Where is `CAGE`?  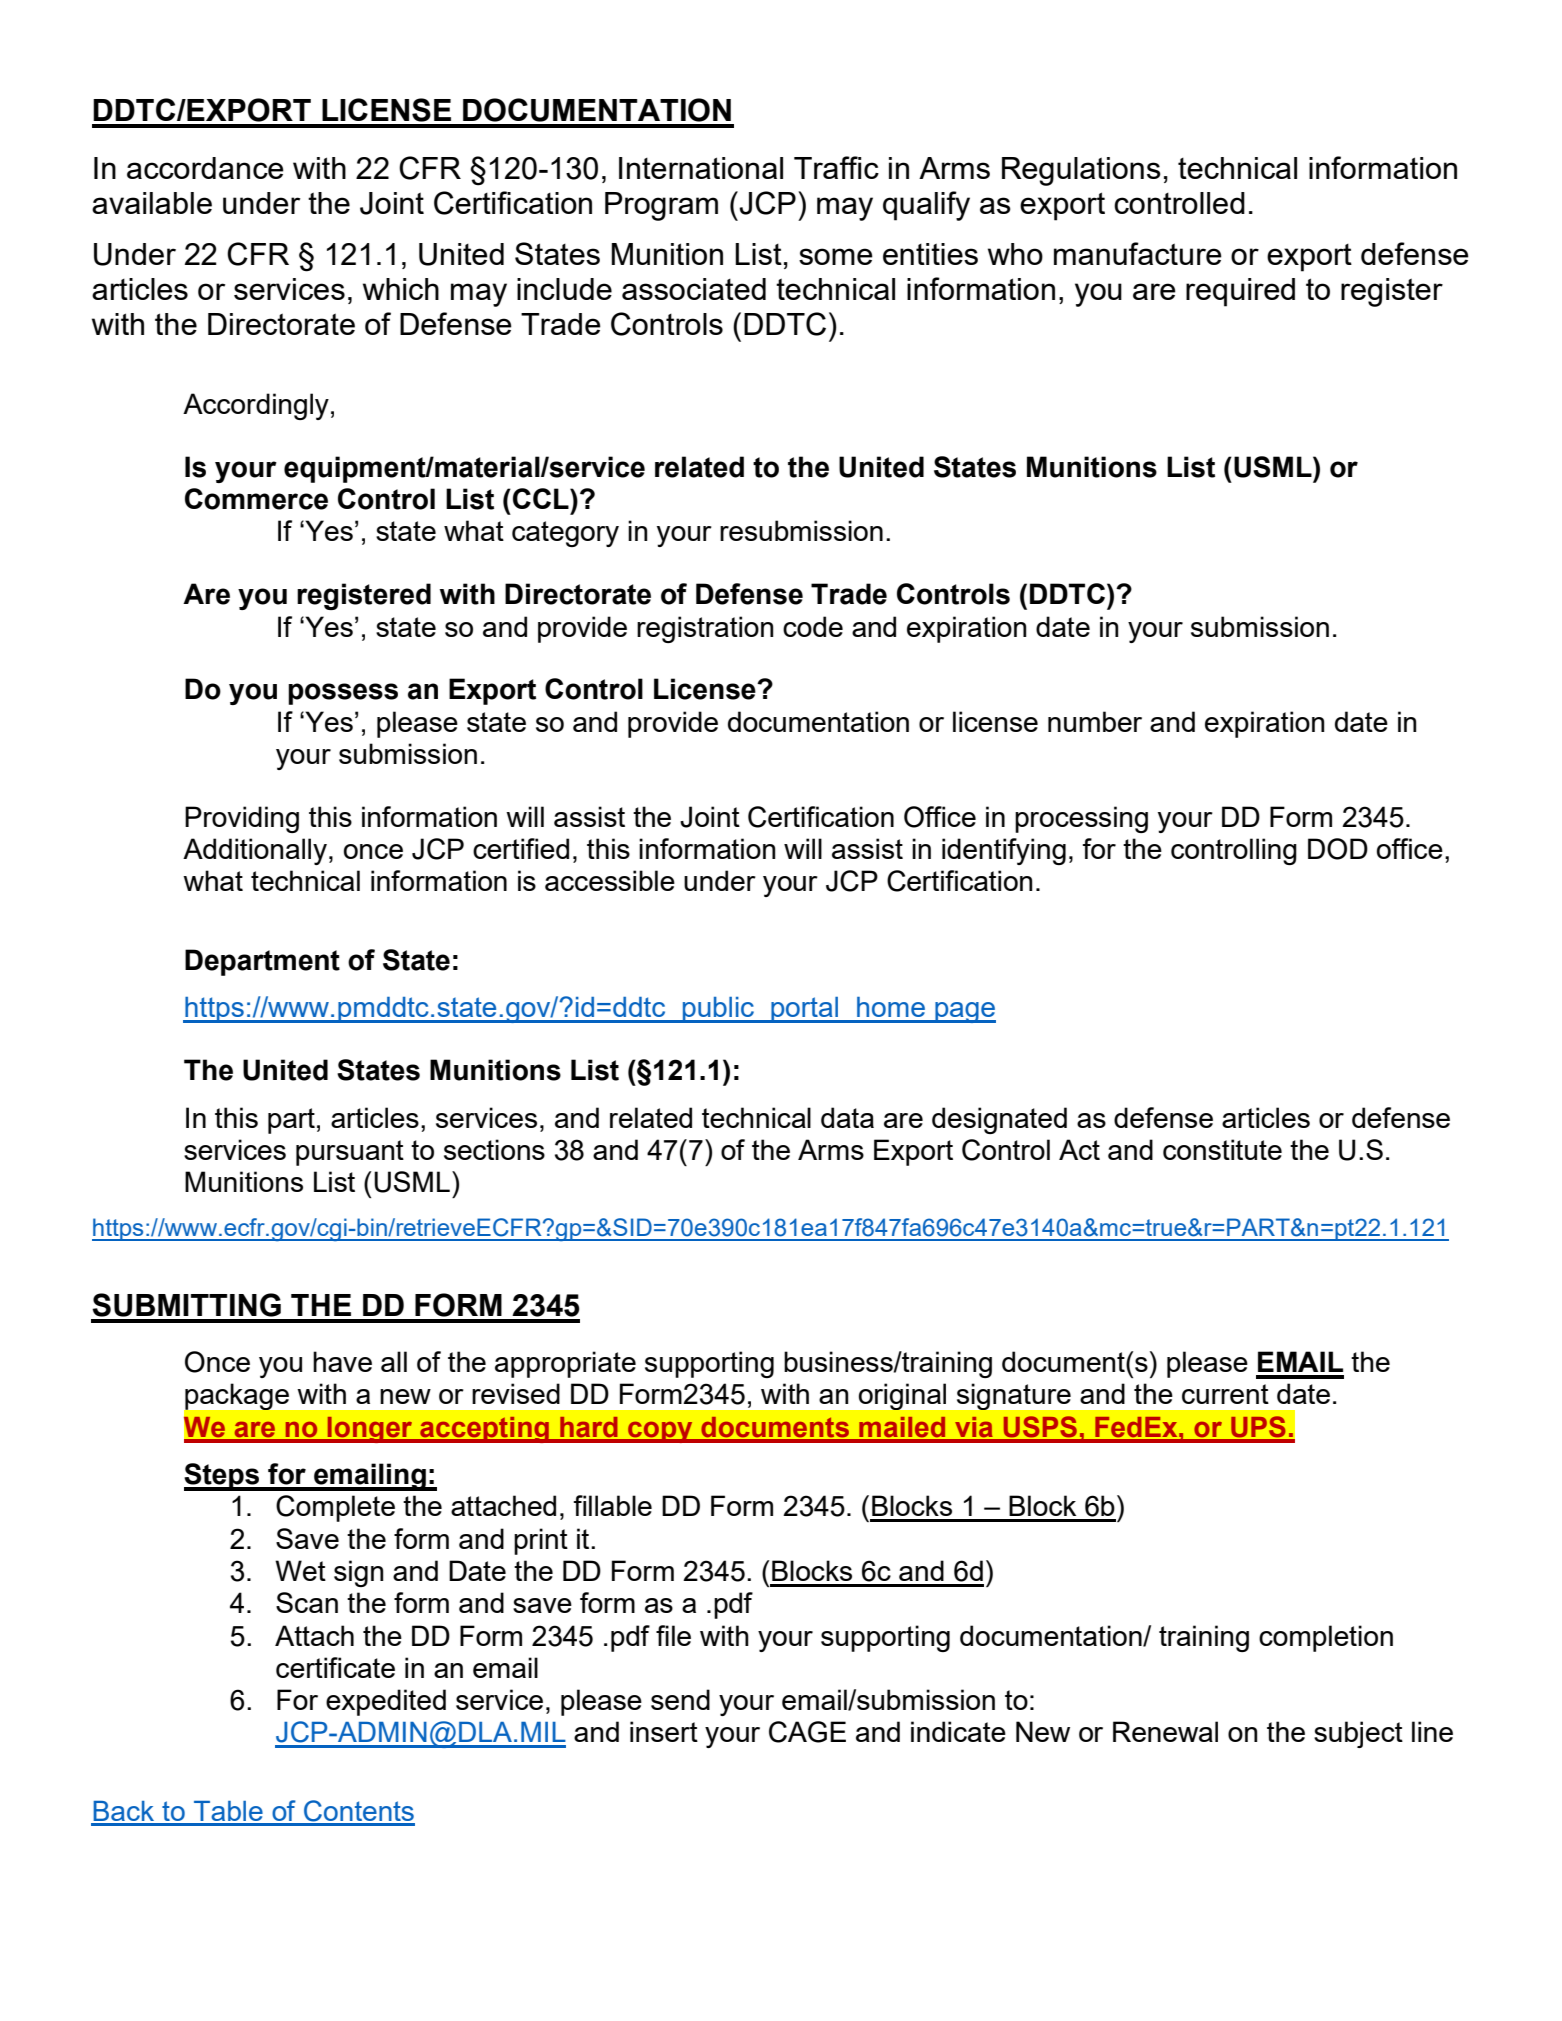
CAGE is located at coordinates (807, 1732).
